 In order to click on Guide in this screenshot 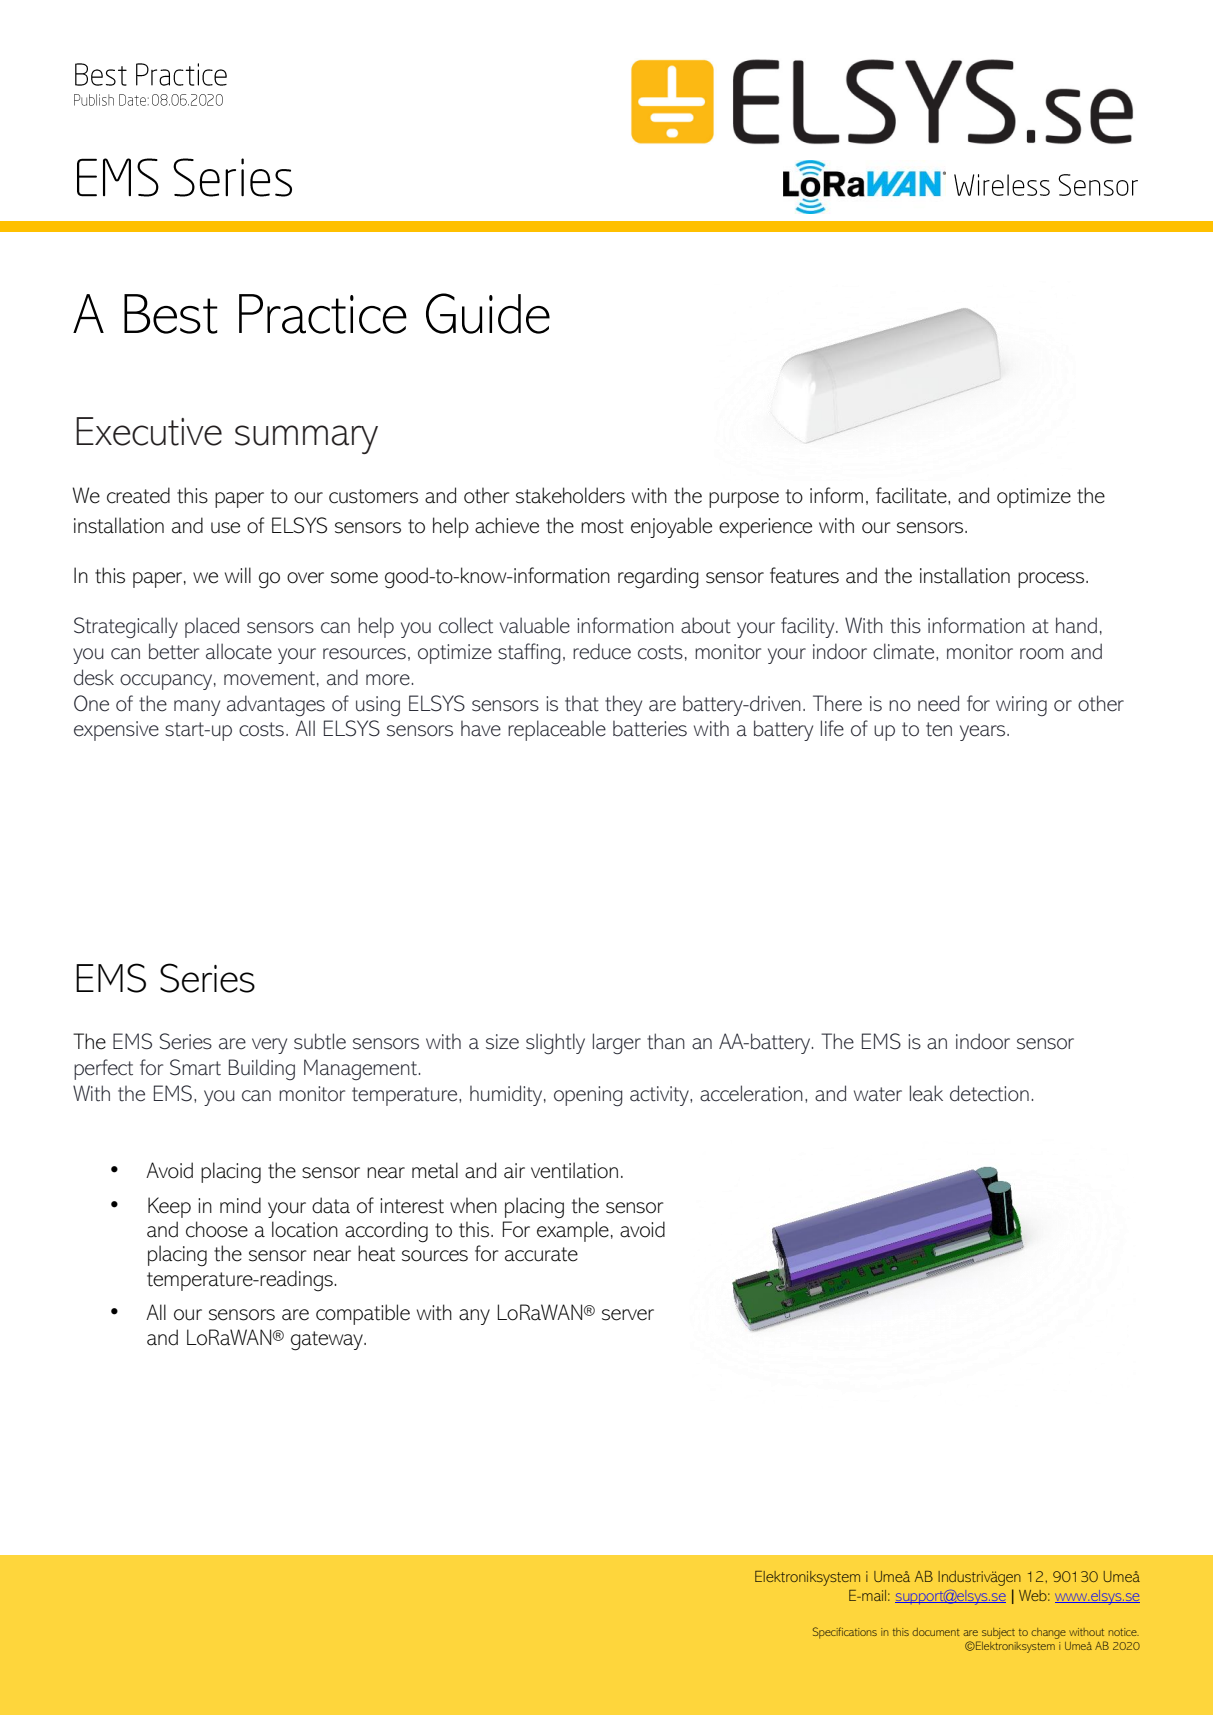, I will do `click(488, 313)`.
